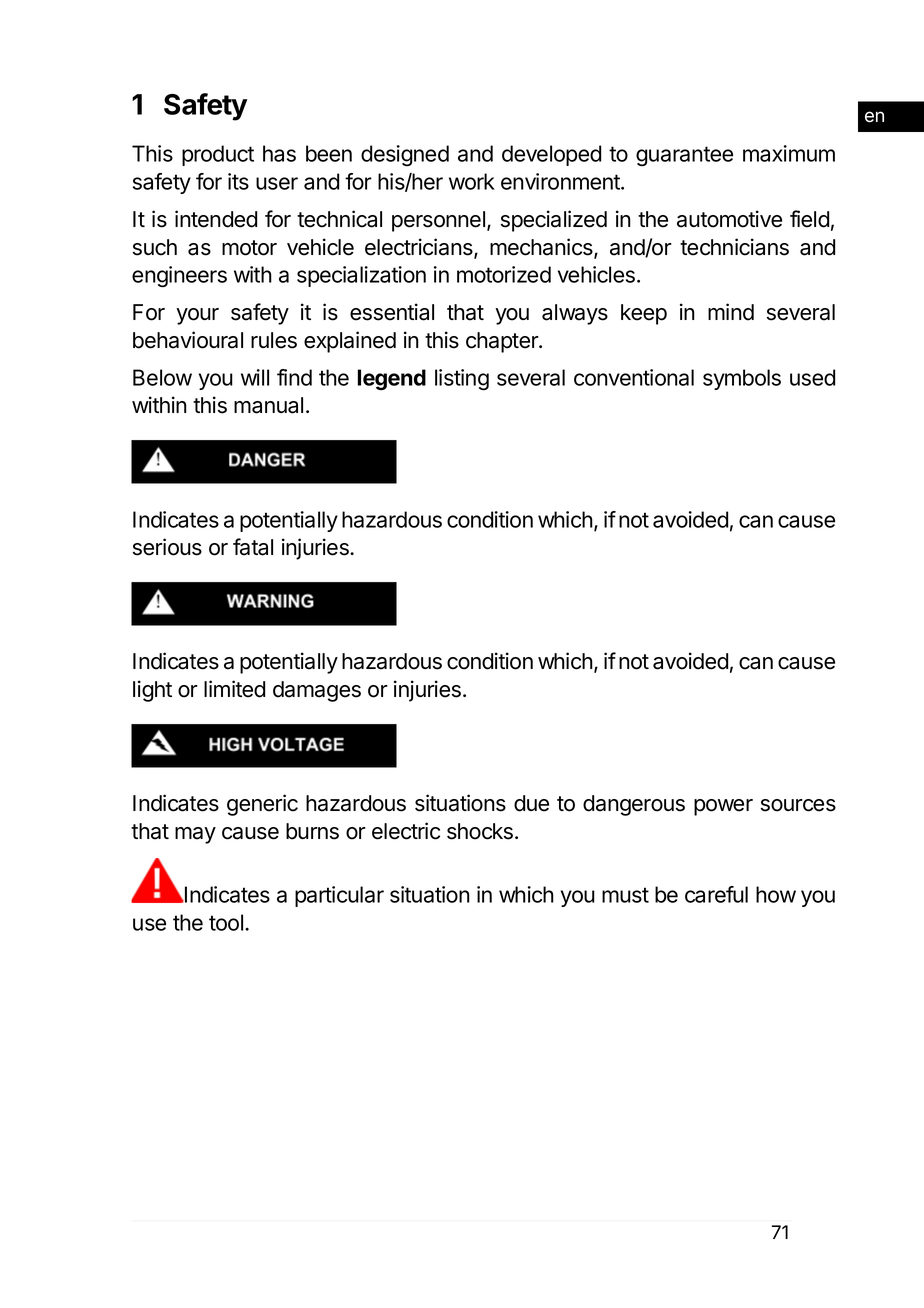 This image has height=1308, width=924. What do you see at coordinates (531, 803) in the image?
I see `due` at bounding box center [531, 803].
